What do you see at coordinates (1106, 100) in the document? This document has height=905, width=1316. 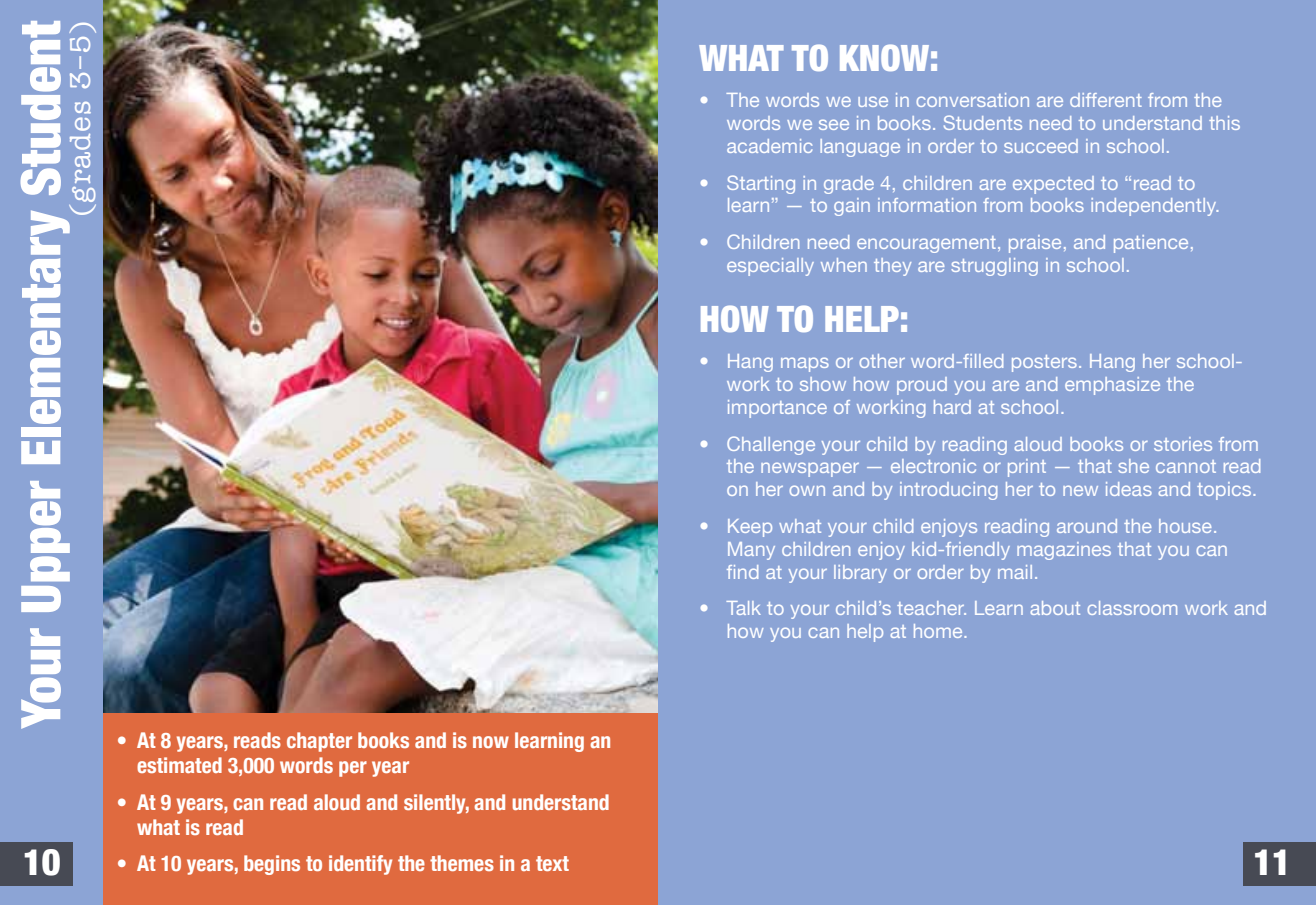 I see `different` at bounding box center [1106, 100].
